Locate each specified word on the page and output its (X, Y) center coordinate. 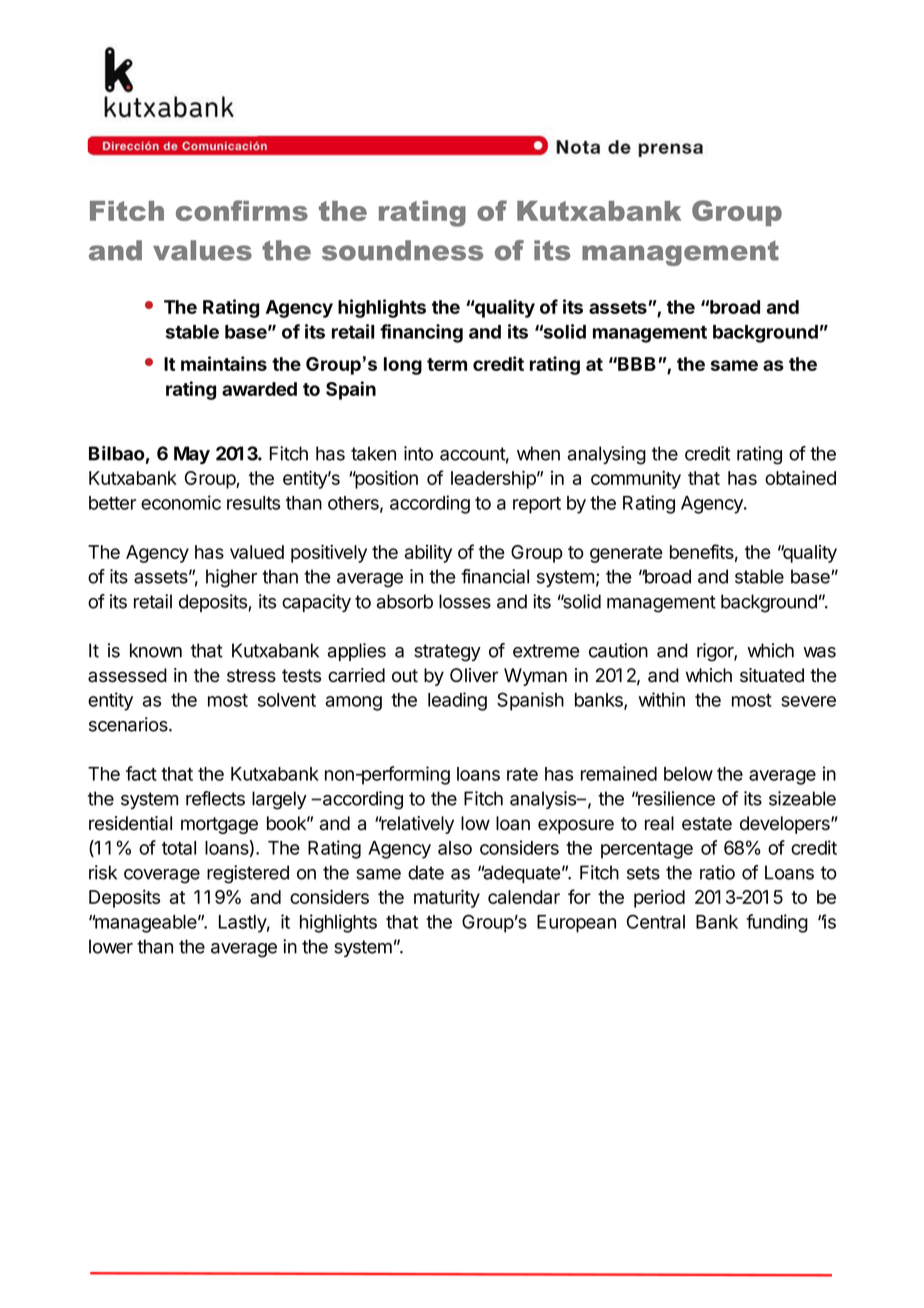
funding (777, 923)
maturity (447, 898)
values (202, 250)
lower (111, 946)
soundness (402, 250)
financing (421, 333)
